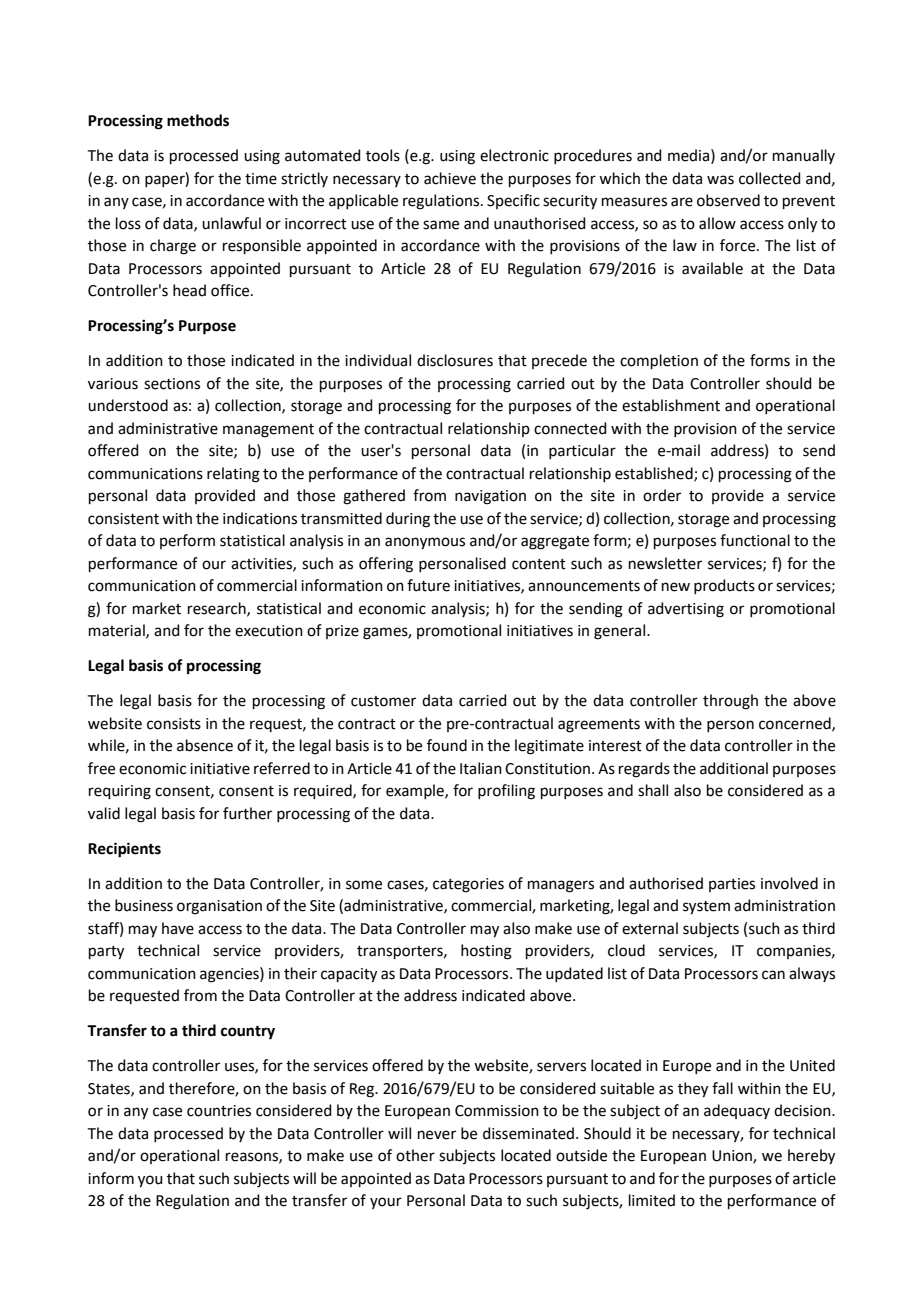  Describe the element at coordinates (415, 1155) in the screenshot. I see `other` at that location.
